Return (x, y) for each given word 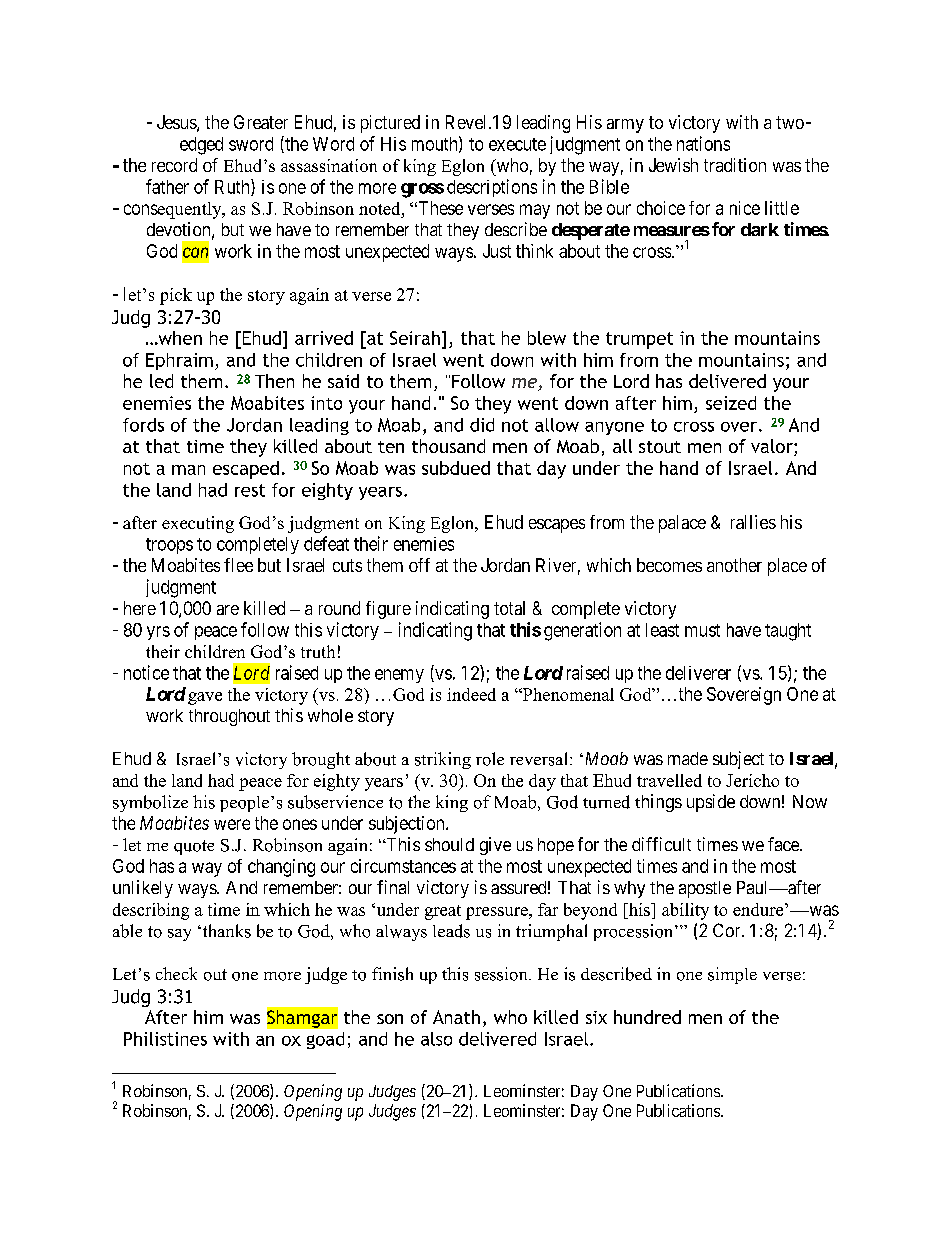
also (436, 1039)
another (734, 565)
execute (517, 144)
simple (732, 975)
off (419, 565)
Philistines (165, 1039)
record (174, 165)
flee (238, 565)
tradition (735, 165)
